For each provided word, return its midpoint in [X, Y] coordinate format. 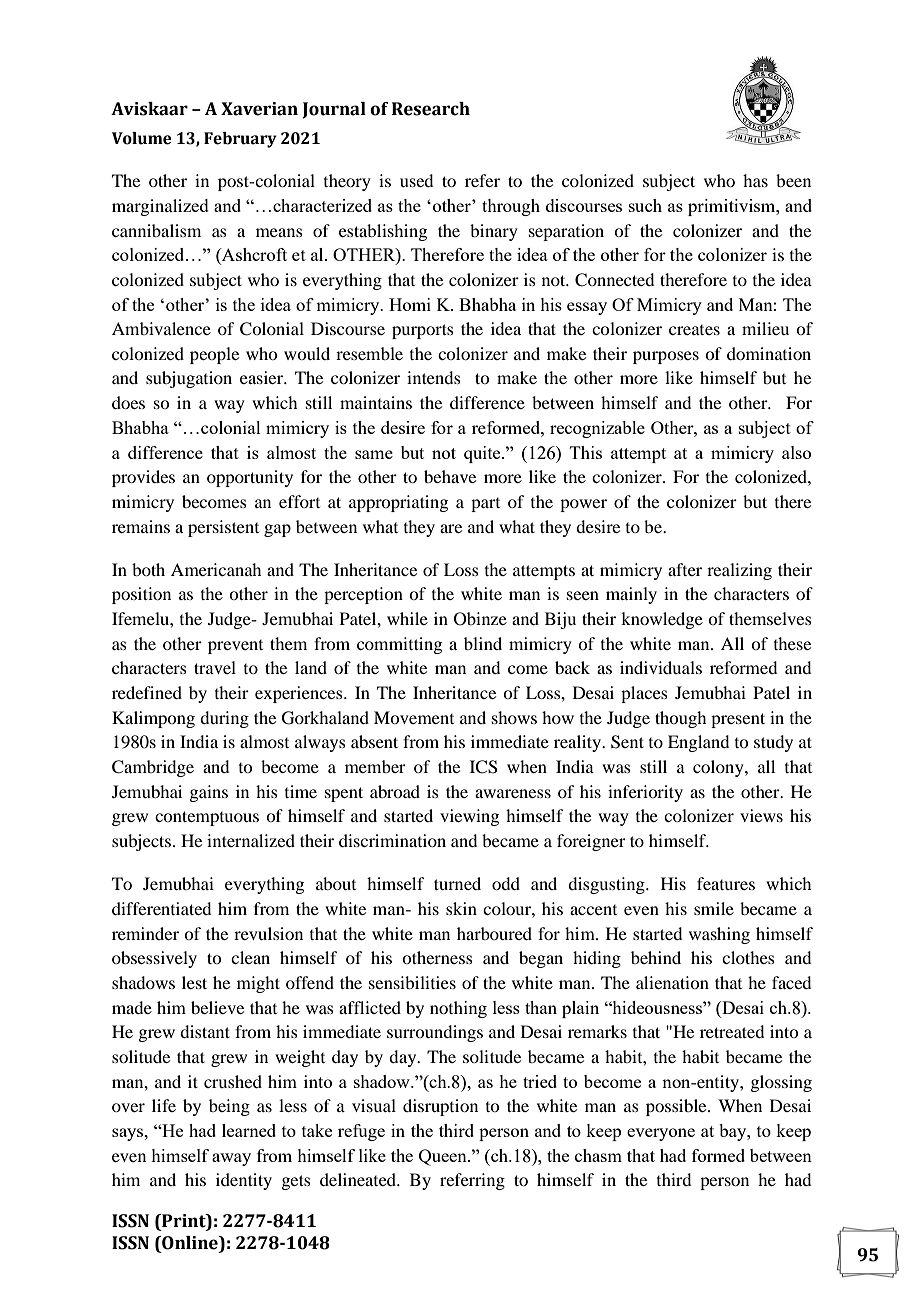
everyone [661, 1134]
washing [719, 935]
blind [483, 643]
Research [431, 109]
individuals [661, 667]
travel [215, 667]
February [240, 140]
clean [250, 957]
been [793, 180]
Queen [444, 1157]
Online [190, 1244]
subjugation [189, 379]
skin [461, 908]
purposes [666, 357]
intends [434, 377]
